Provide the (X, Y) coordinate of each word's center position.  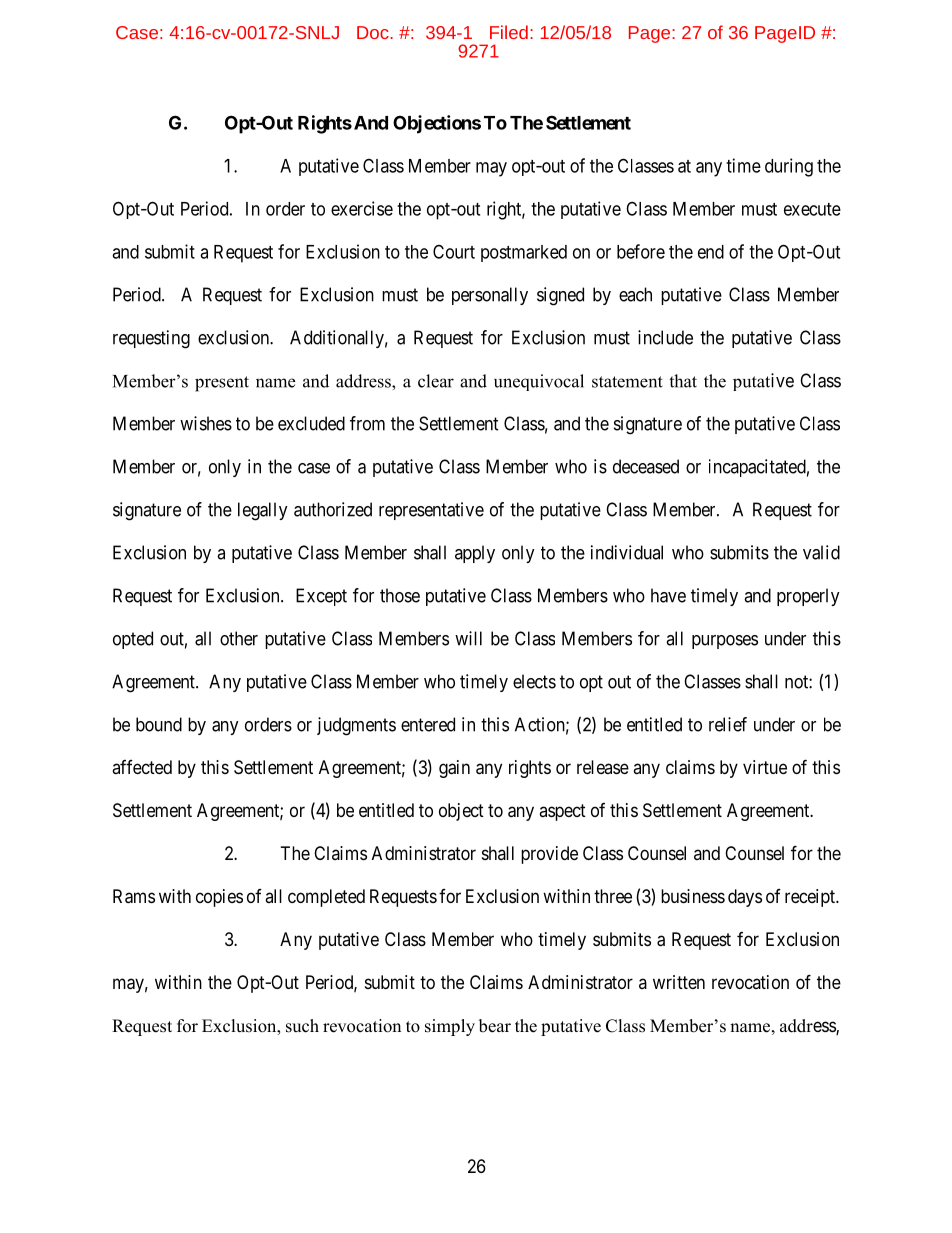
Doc (374, 32)
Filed (509, 32)
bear (495, 1026)
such (302, 1026)
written (679, 982)
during (789, 167)
